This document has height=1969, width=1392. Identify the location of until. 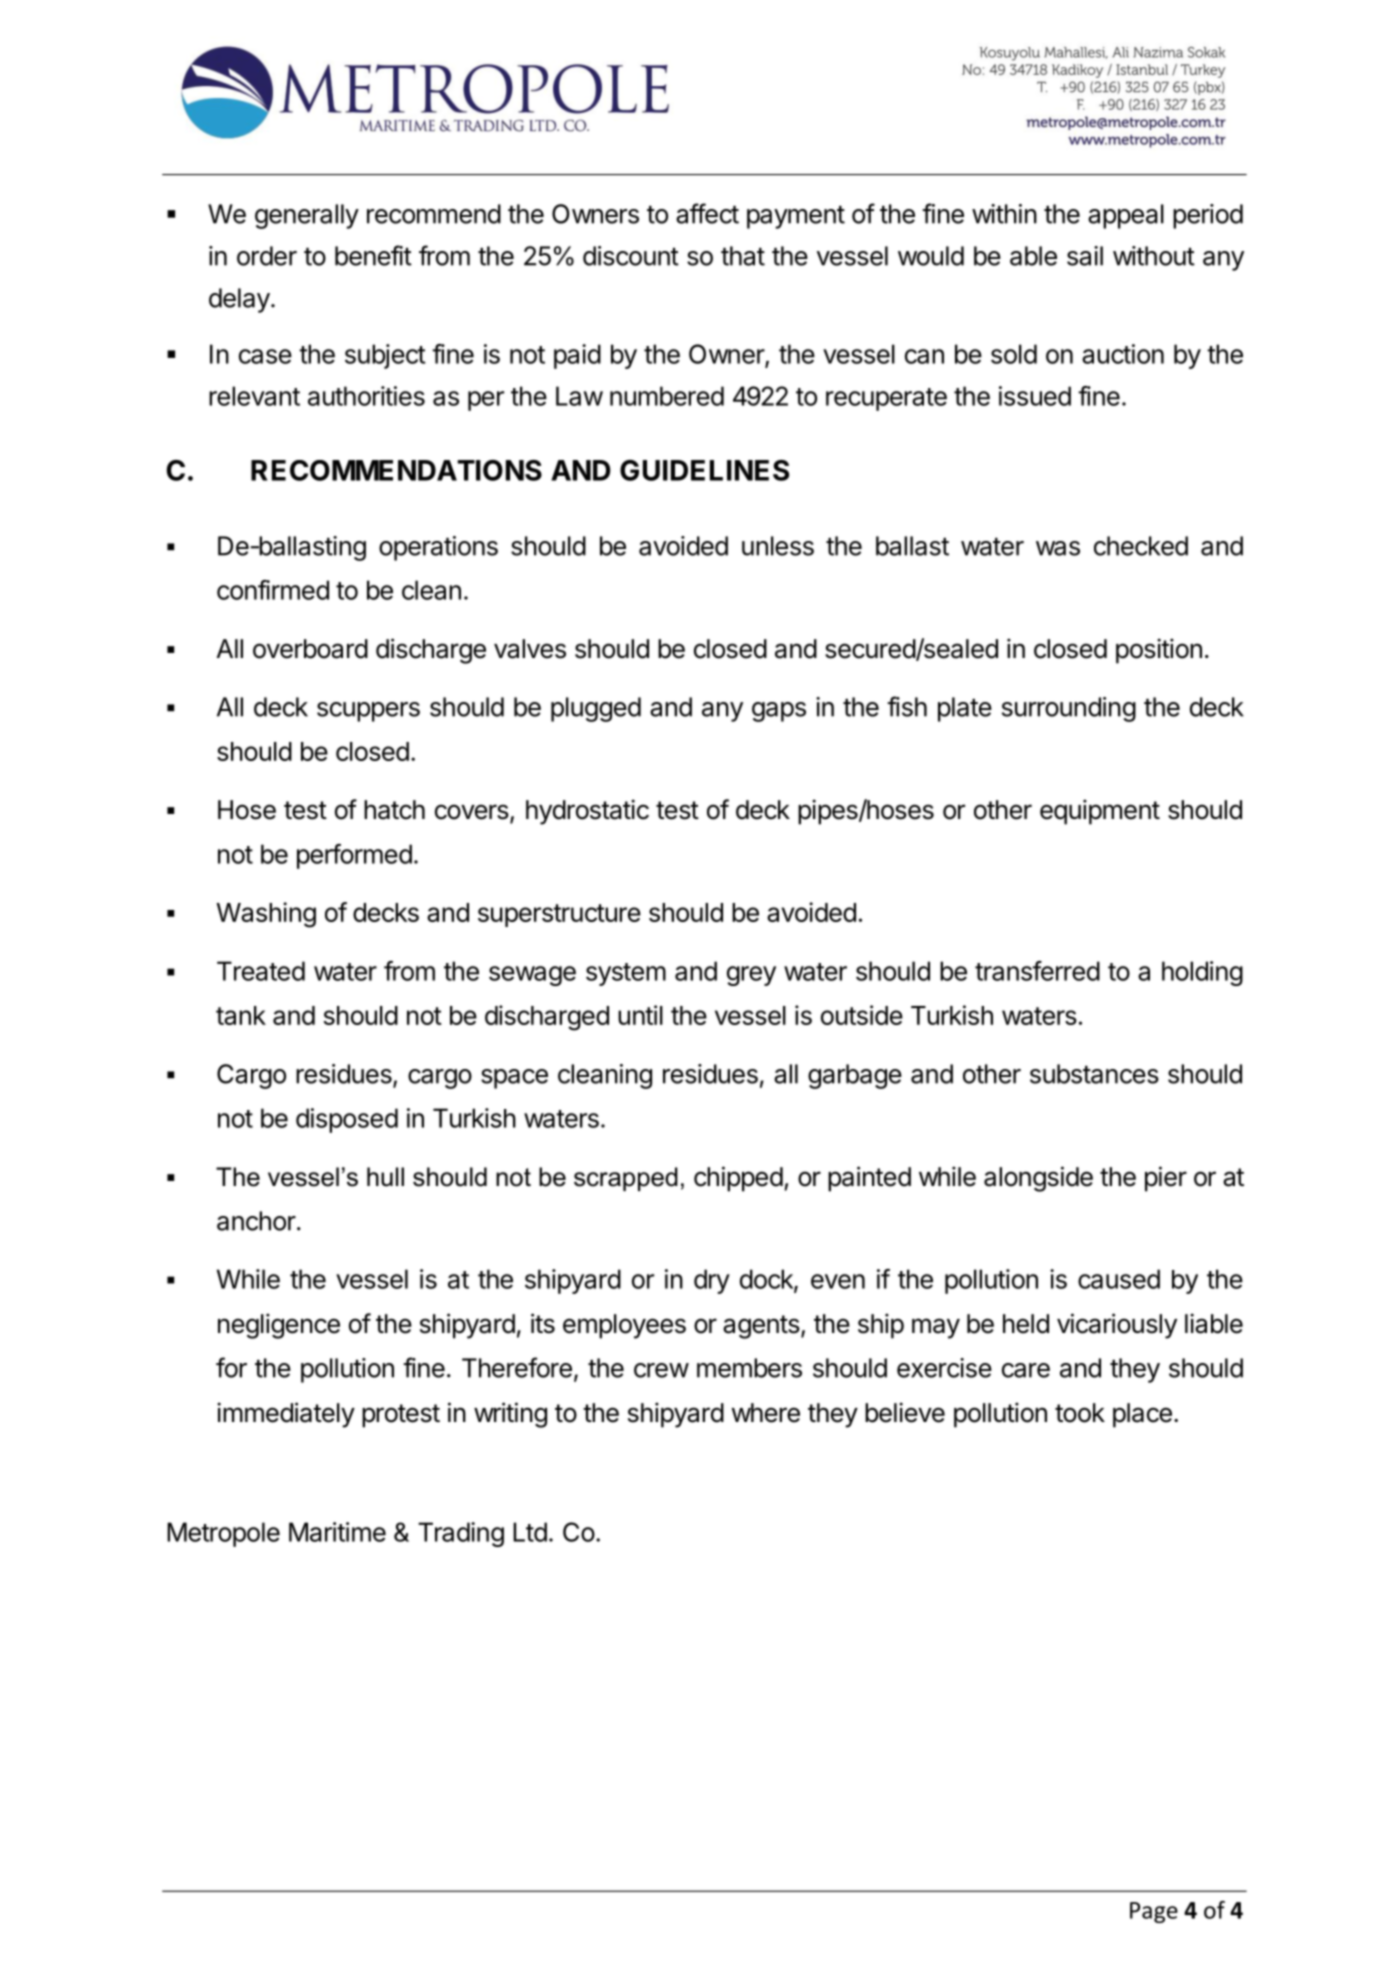
(640, 1015).
